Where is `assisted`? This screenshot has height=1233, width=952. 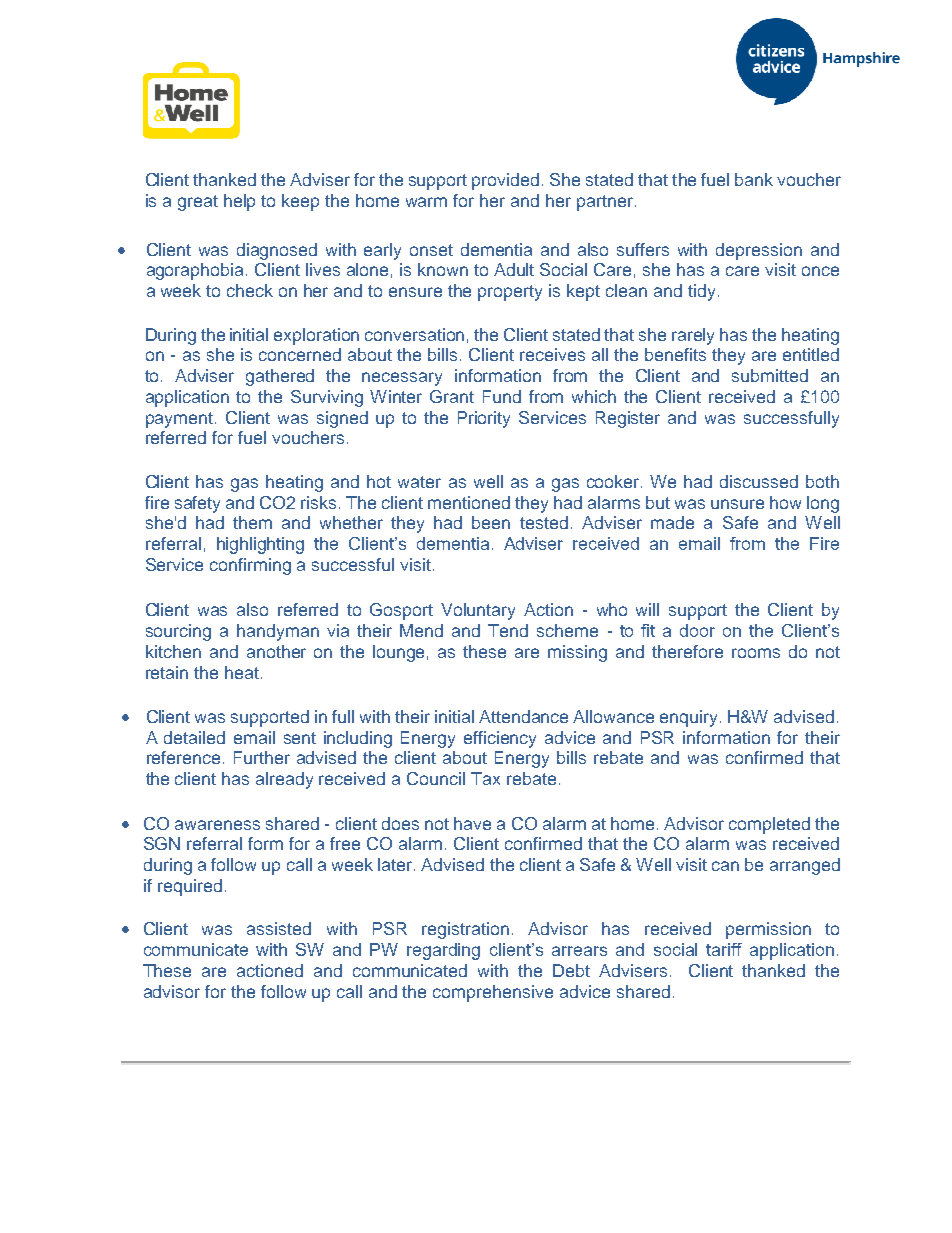
assisted is located at coordinates (279, 928).
